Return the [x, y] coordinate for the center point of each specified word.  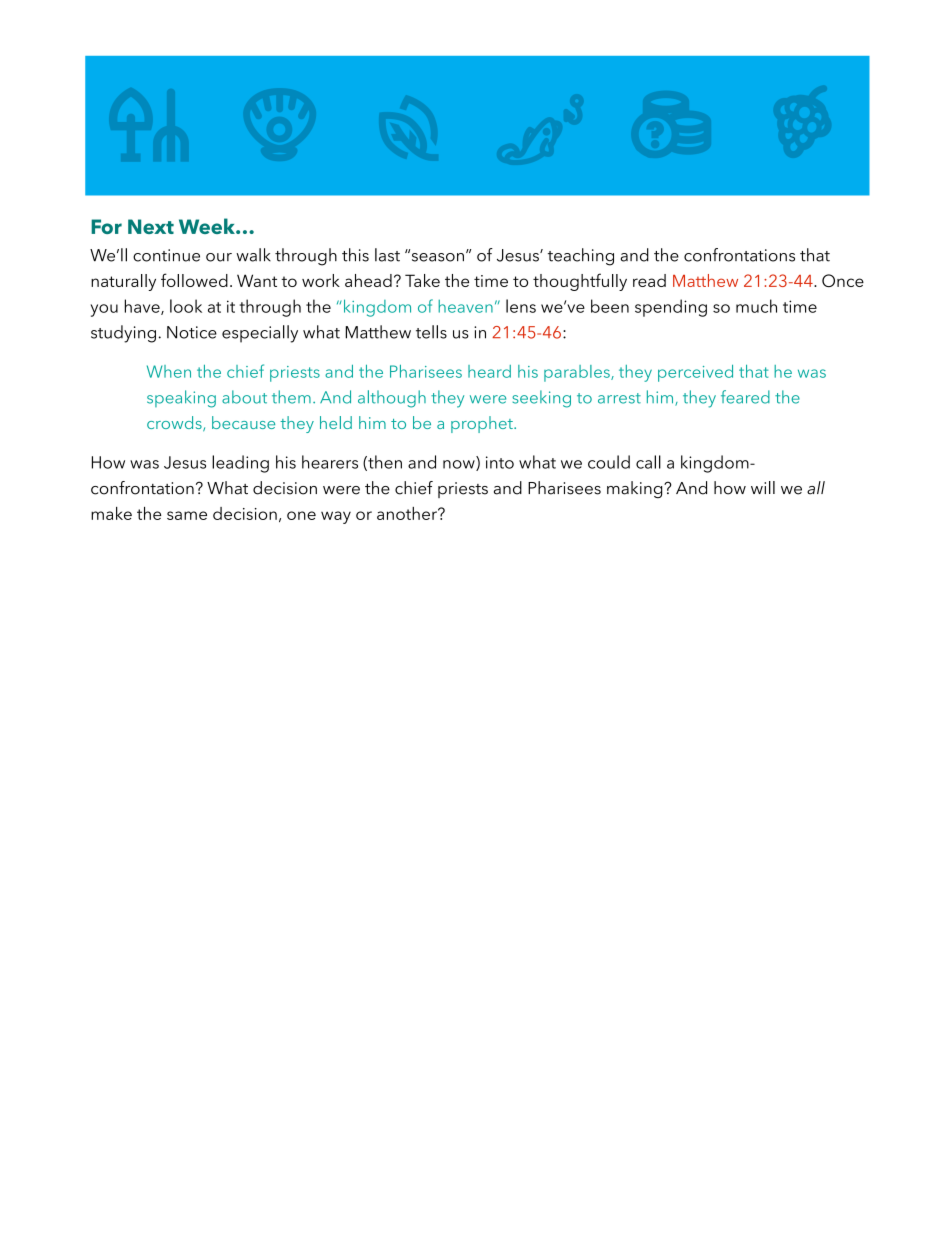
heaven [465, 306]
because [243, 422]
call [648, 462]
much [756, 306]
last [387, 255]
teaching [581, 257]
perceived [695, 373]
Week [208, 226]
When [169, 371]
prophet [483, 424]
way [336, 517]
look [186, 306]
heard [489, 371]
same [187, 515]
